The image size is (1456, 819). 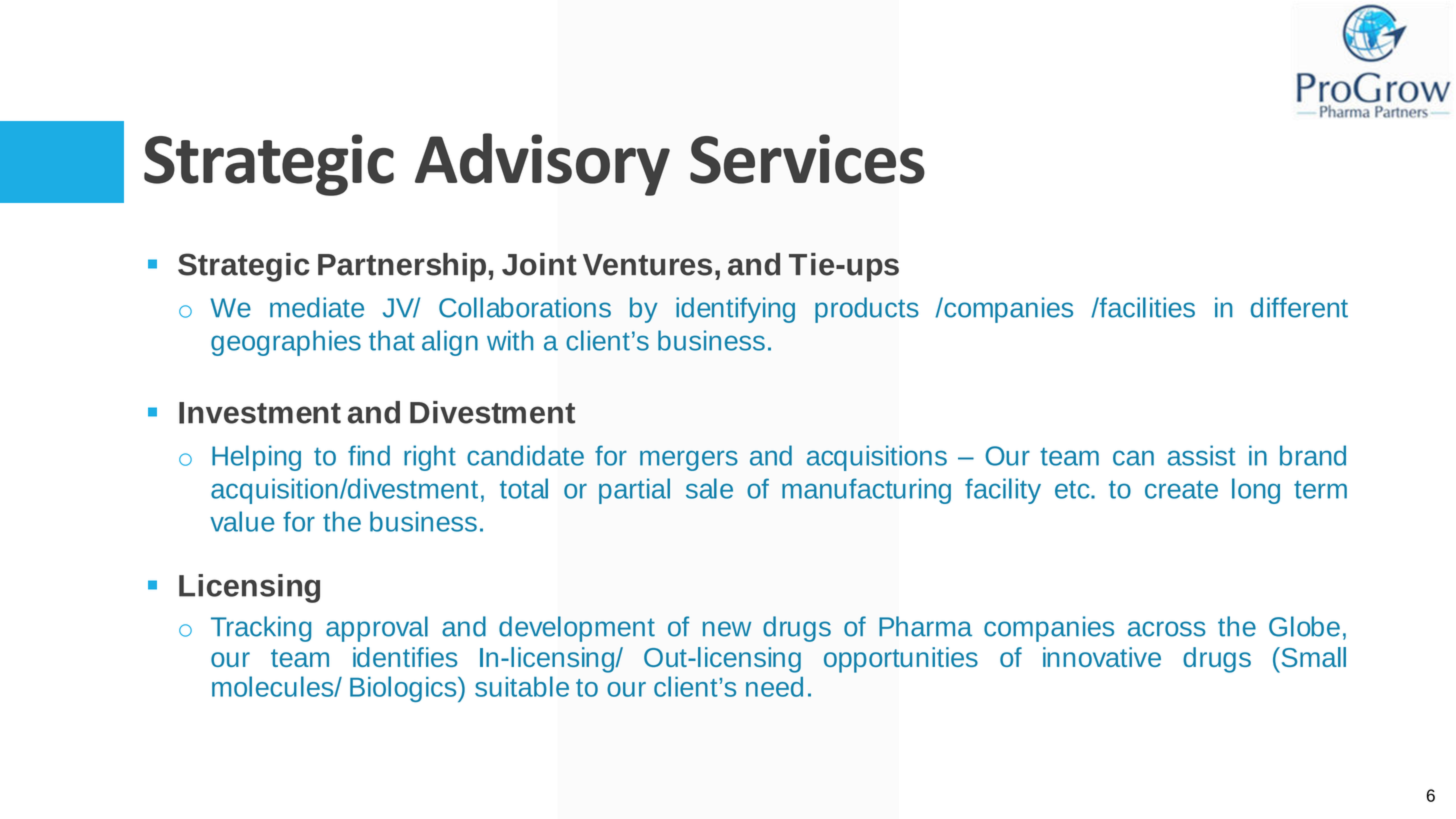 I want to click on different, so click(x=1299, y=307).
